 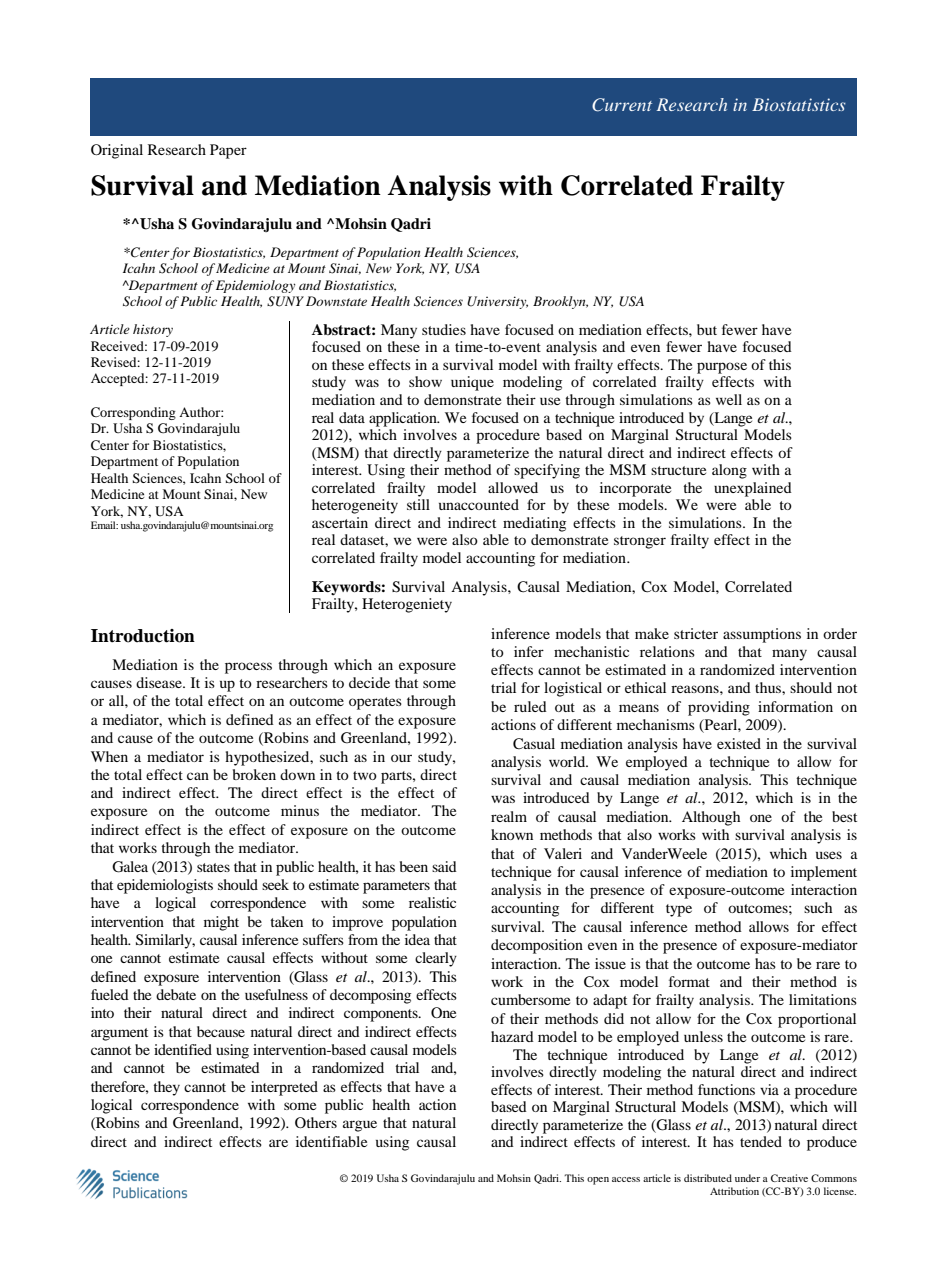 What do you see at coordinates (133, 413) in the document?
I see `Corresponding` at bounding box center [133, 413].
